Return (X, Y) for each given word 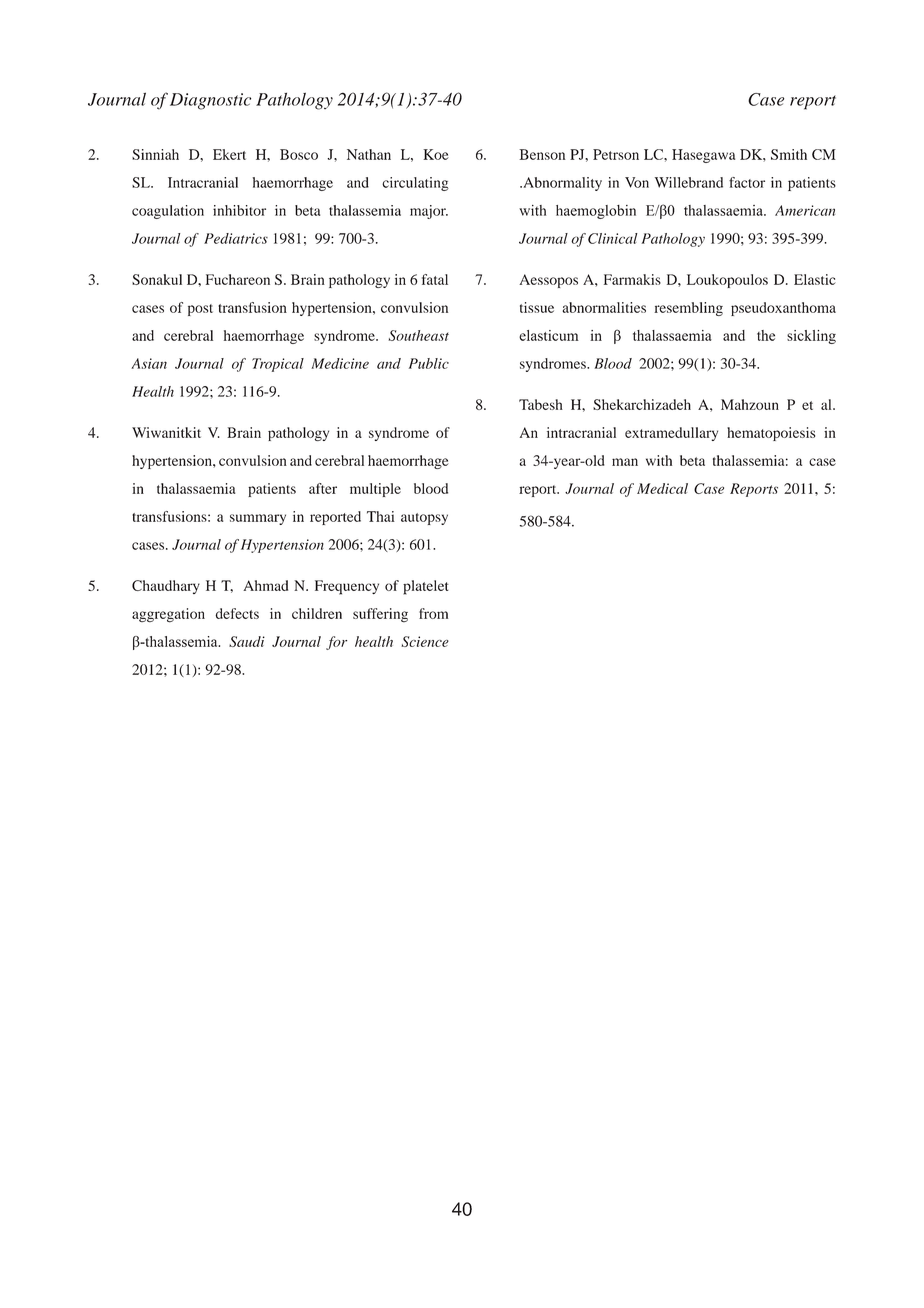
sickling (811, 337)
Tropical (278, 365)
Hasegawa (703, 156)
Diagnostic (210, 101)
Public (429, 363)
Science (425, 641)
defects (237, 613)
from (433, 613)
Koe (436, 154)
